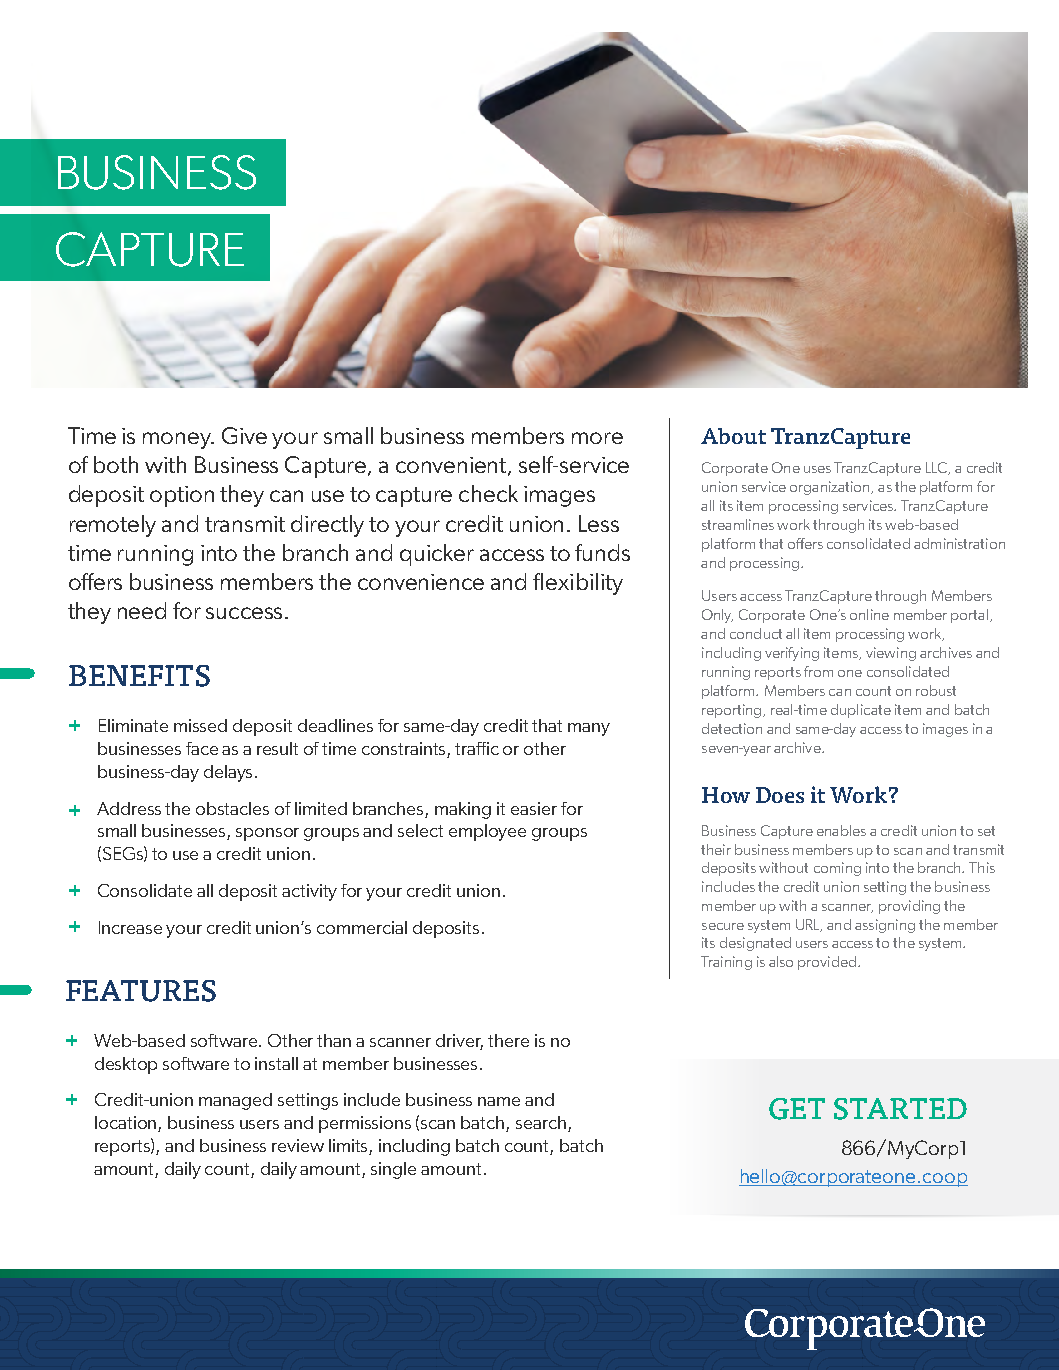 Image resolution: width=1059 pixels, height=1370 pixels. What do you see at coordinates (900, 1109) in the screenshot?
I see `STARTED` at bounding box center [900, 1109].
